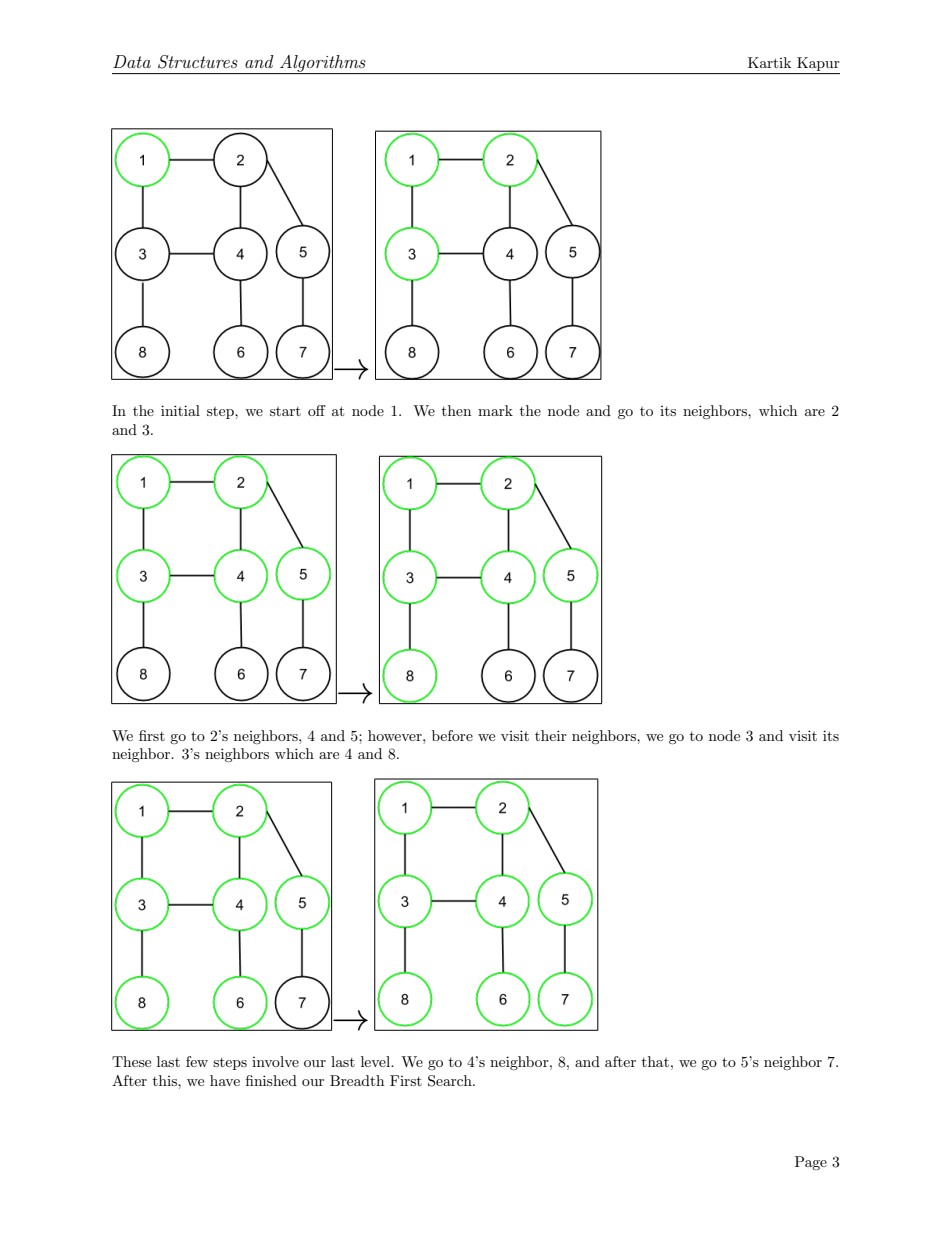 This document has width=952, height=1233. I want to click on Kapur, so click(818, 64).
